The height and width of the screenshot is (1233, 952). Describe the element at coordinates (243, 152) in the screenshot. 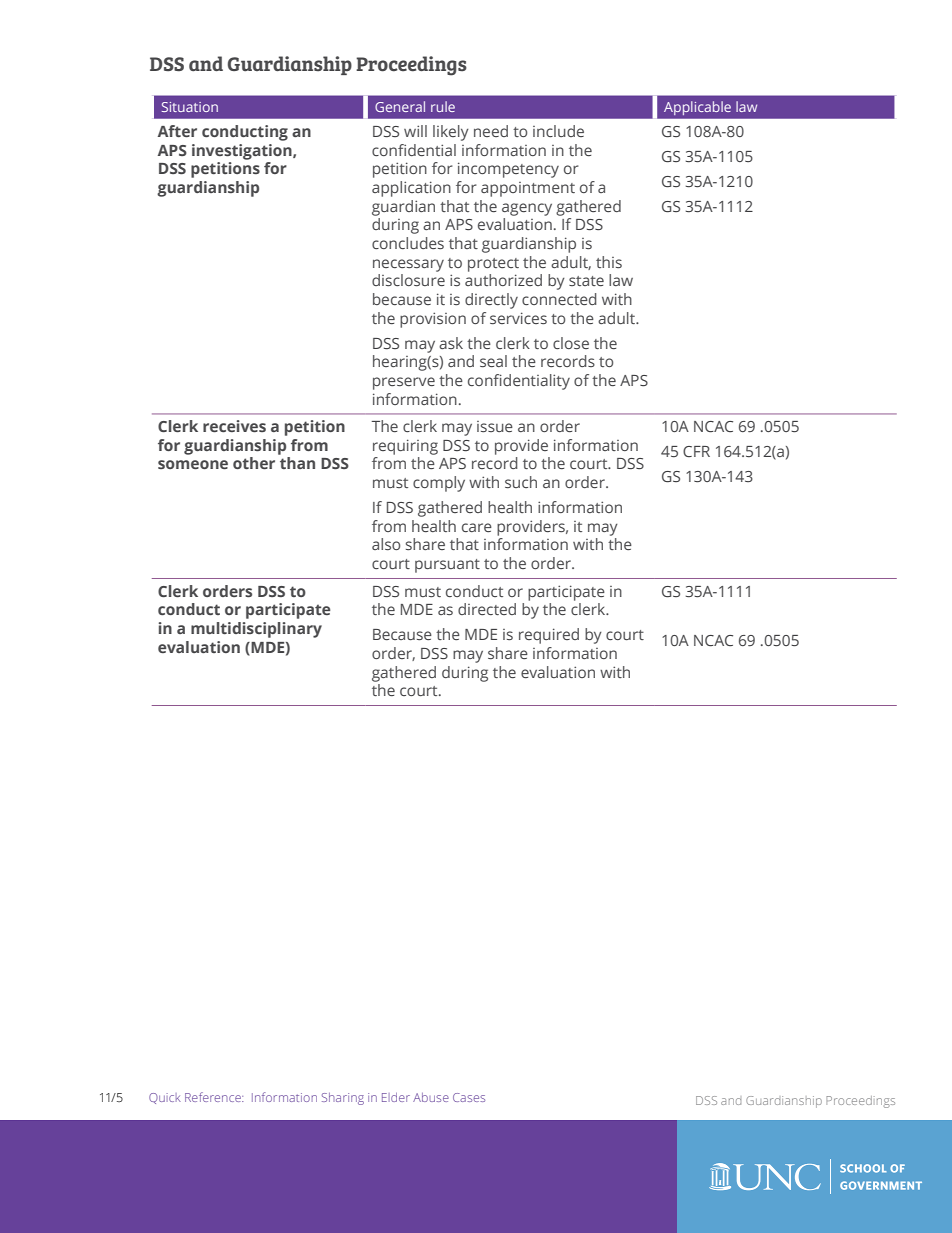

I see `investigation` at that location.
